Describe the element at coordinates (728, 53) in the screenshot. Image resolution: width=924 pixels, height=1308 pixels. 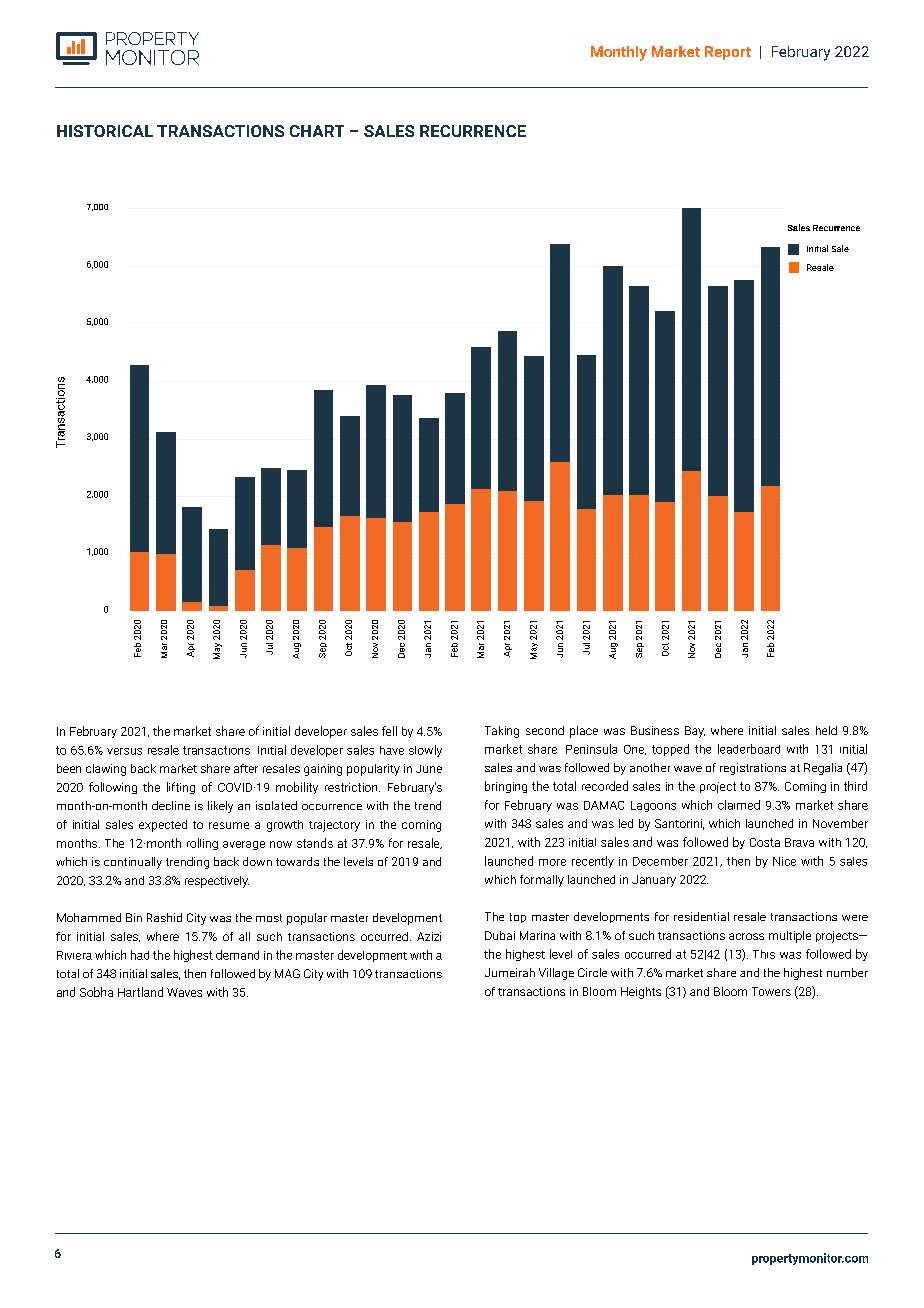
I see `Report` at that location.
